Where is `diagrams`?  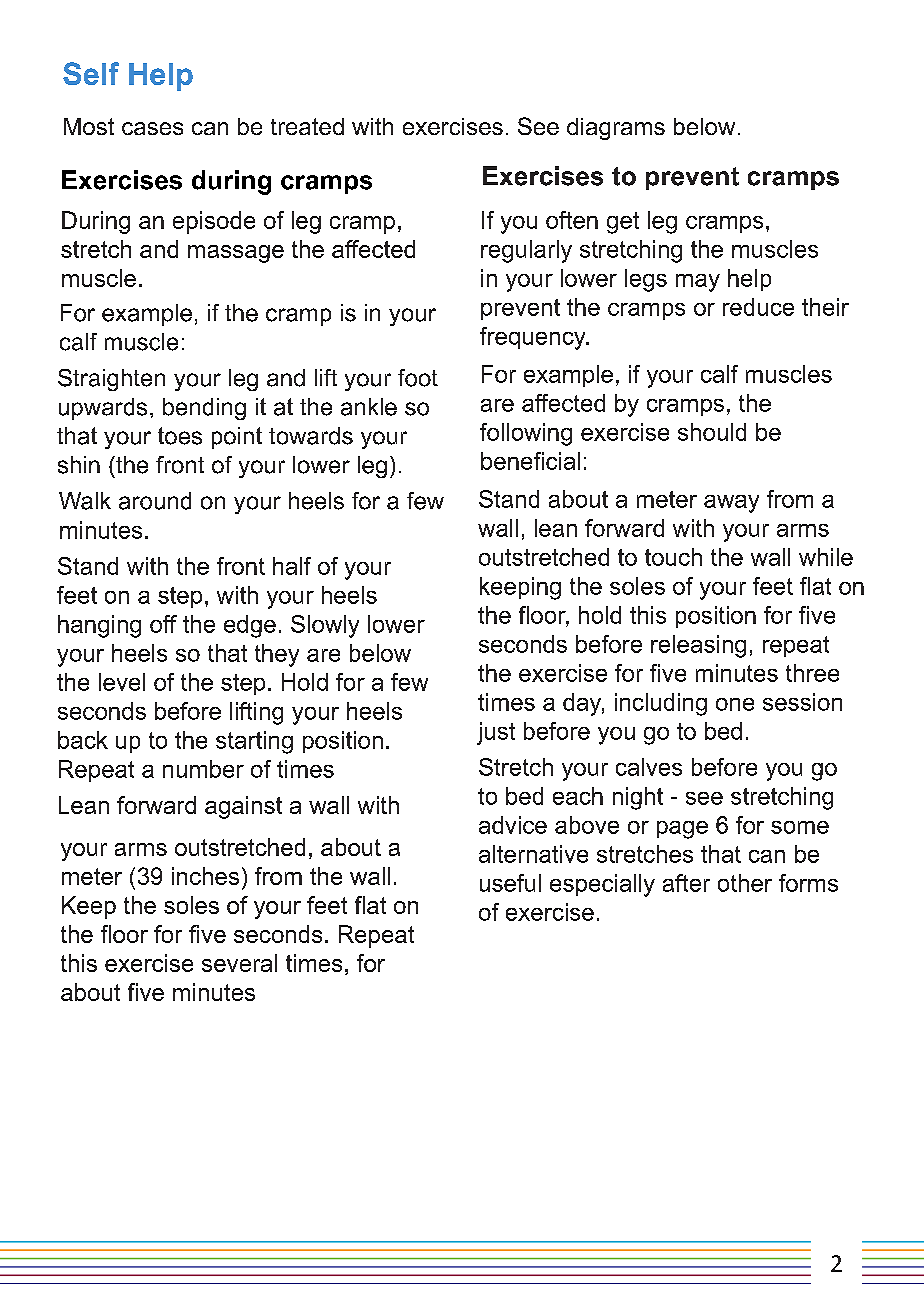
diagrams is located at coordinates (616, 129).
